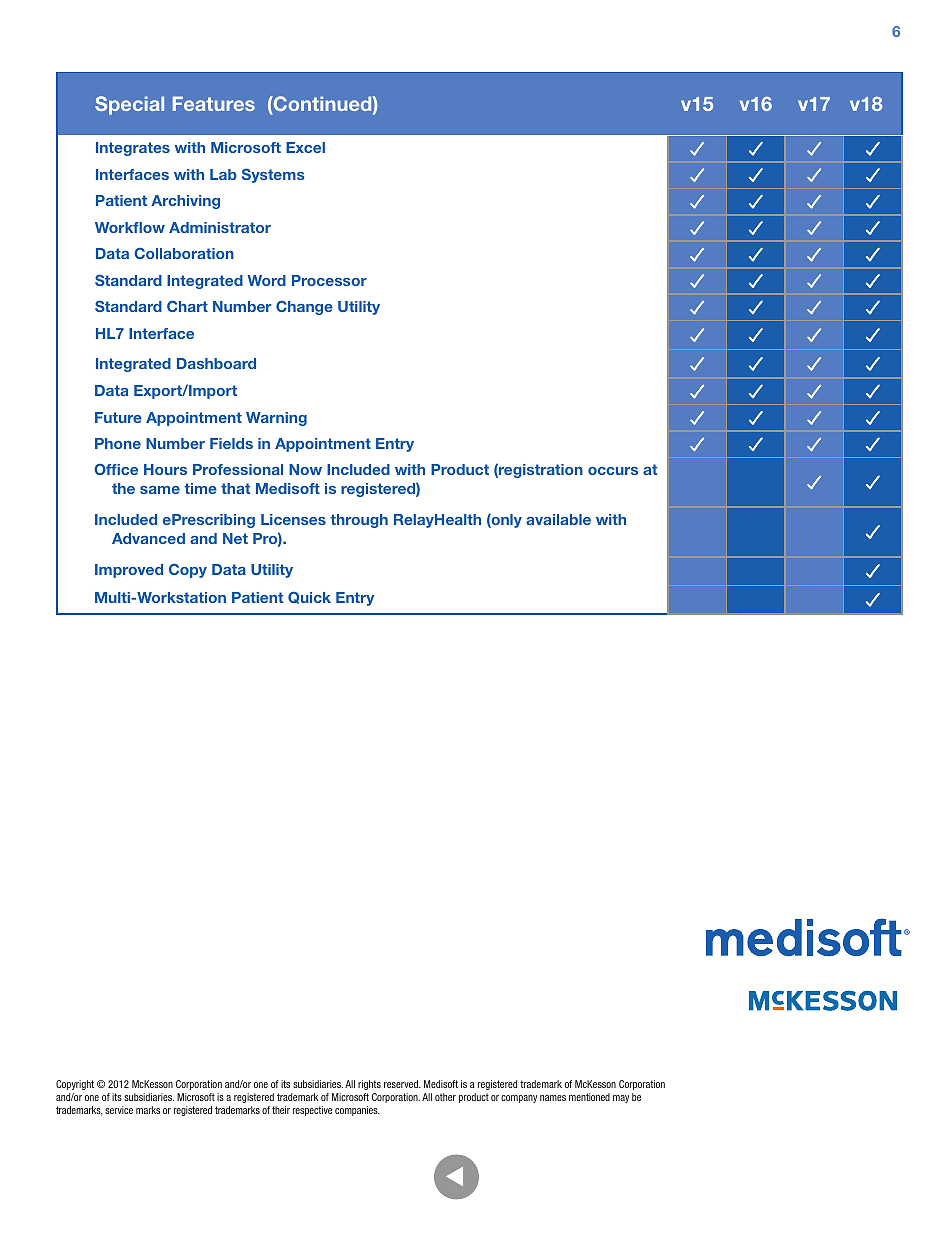 This screenshot has width=952, height=1233. Describe the element at coordinates (369, 1085) in the screenshot. I see `rights` at that location.
